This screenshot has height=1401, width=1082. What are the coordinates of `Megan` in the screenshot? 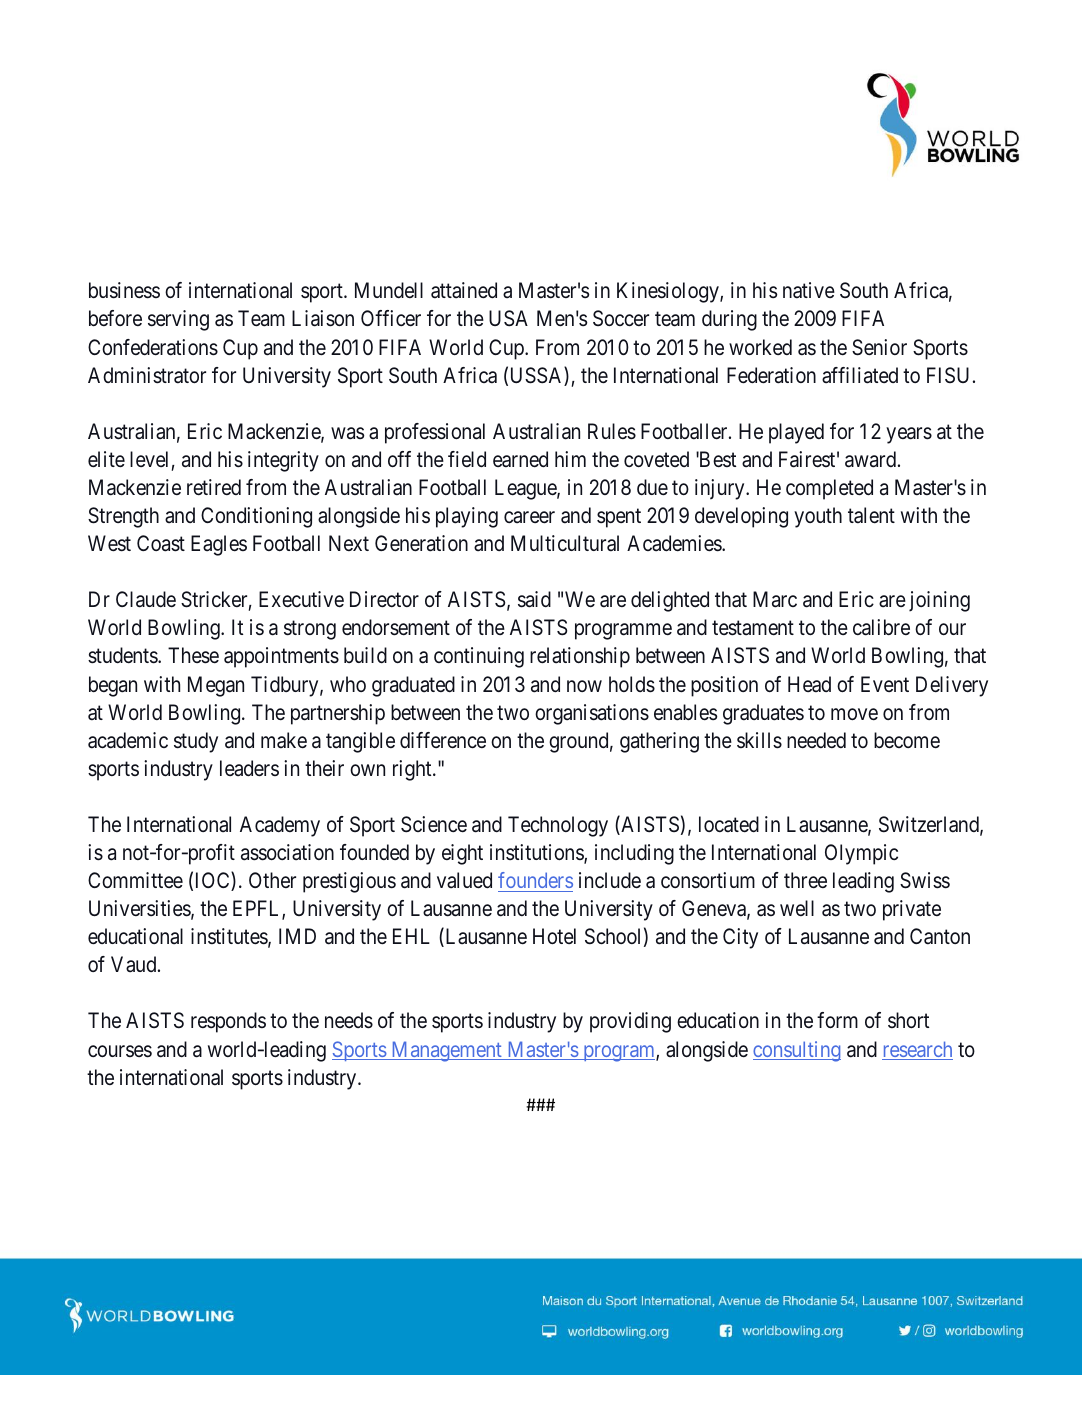 It's located at (216, 686).
